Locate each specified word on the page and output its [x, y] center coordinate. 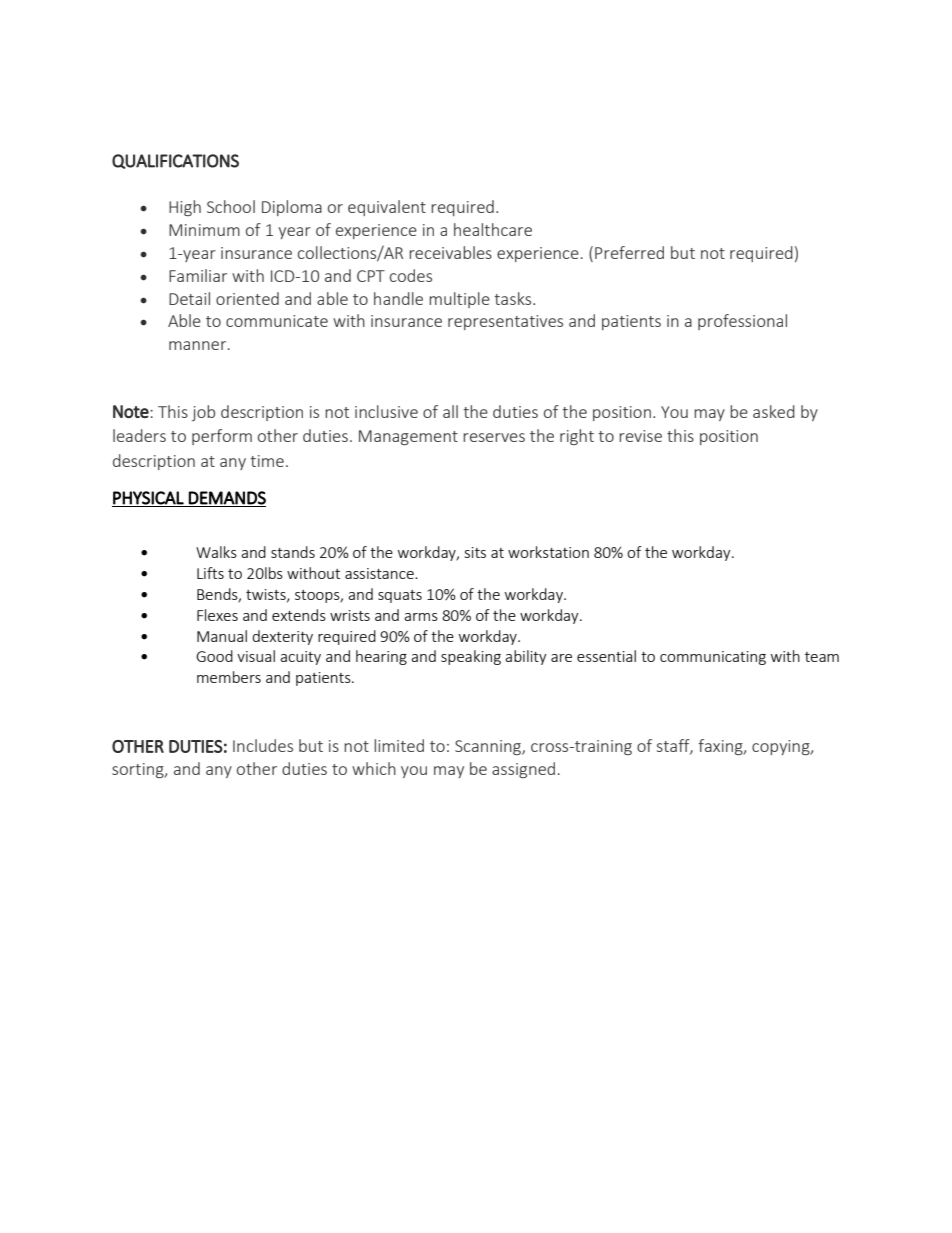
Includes [263, 745]
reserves [494, 437]
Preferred [629, 252]
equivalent [387, 208]
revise [640, 436]
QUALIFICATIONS [175, 161]
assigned [523, 770]
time [267, 461]
